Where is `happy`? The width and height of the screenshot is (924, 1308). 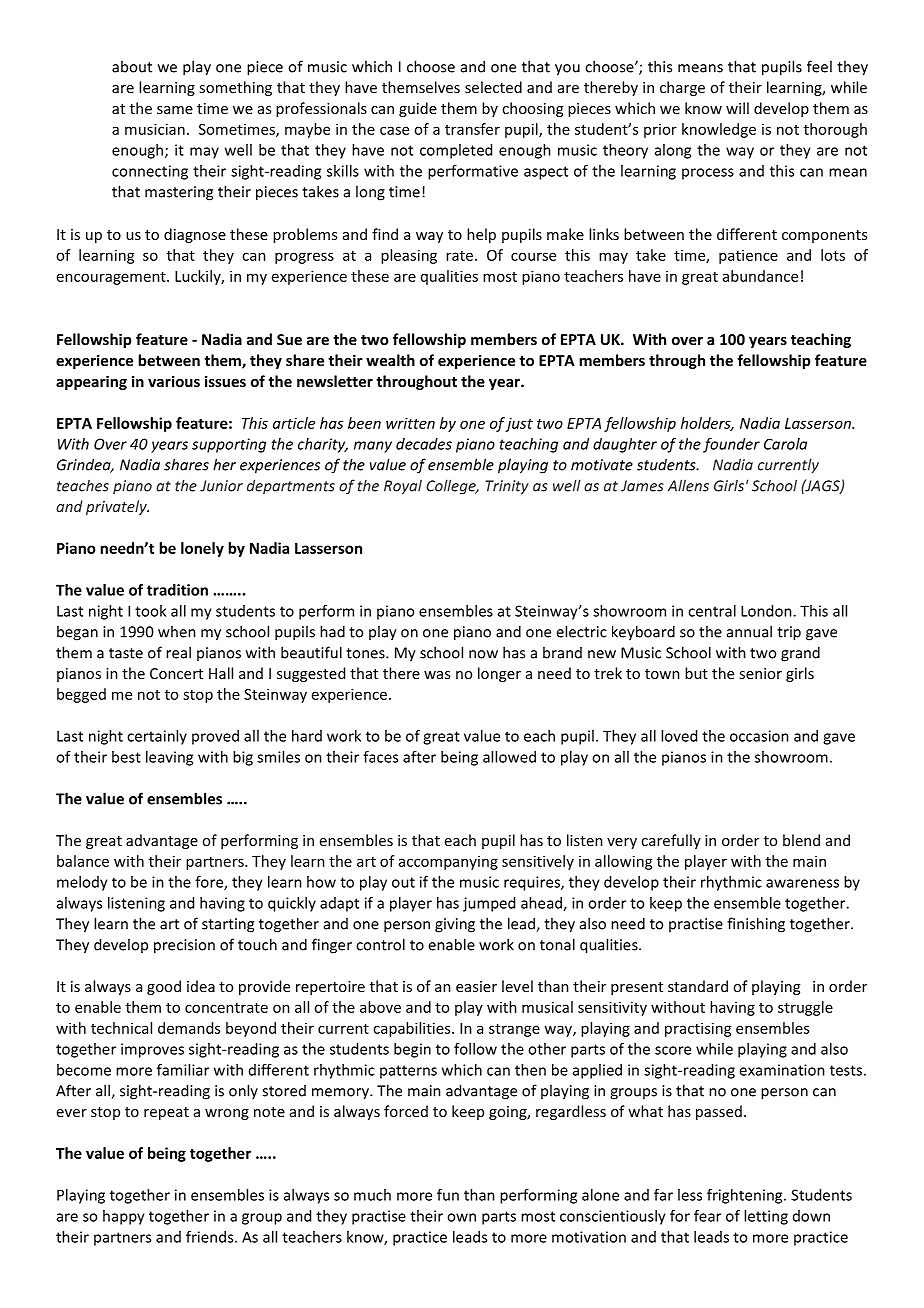
happy is located at coordinates (124, 1217).
